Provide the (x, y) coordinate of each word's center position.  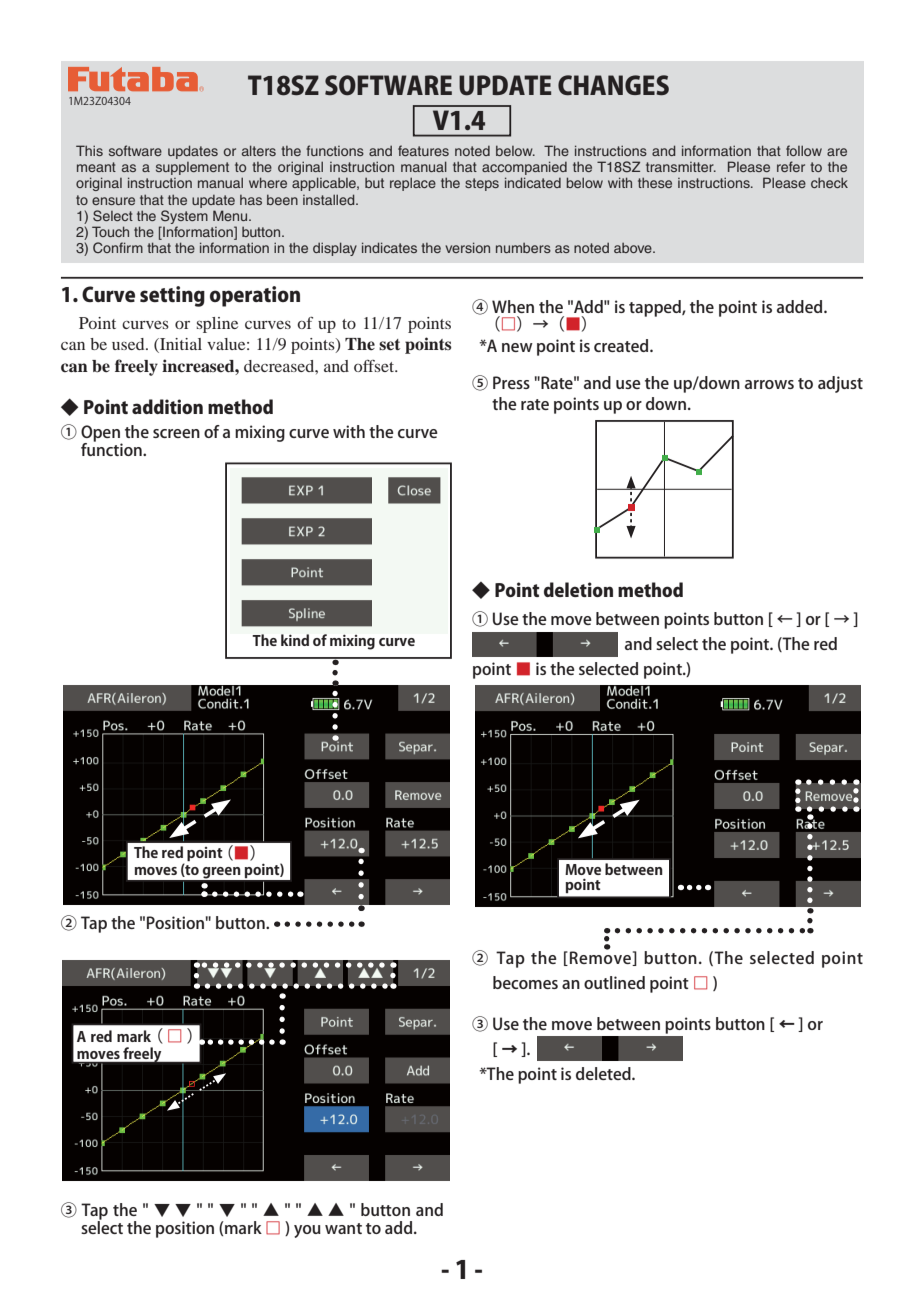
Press (511, 382)
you (307, 1231)
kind (295, 640)
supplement (192, 168)
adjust (840, 384)
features (423, 150)
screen (176, 433)
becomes (525, 982)
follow (804, 150)
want (343, 1228)
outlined (614, 982)
